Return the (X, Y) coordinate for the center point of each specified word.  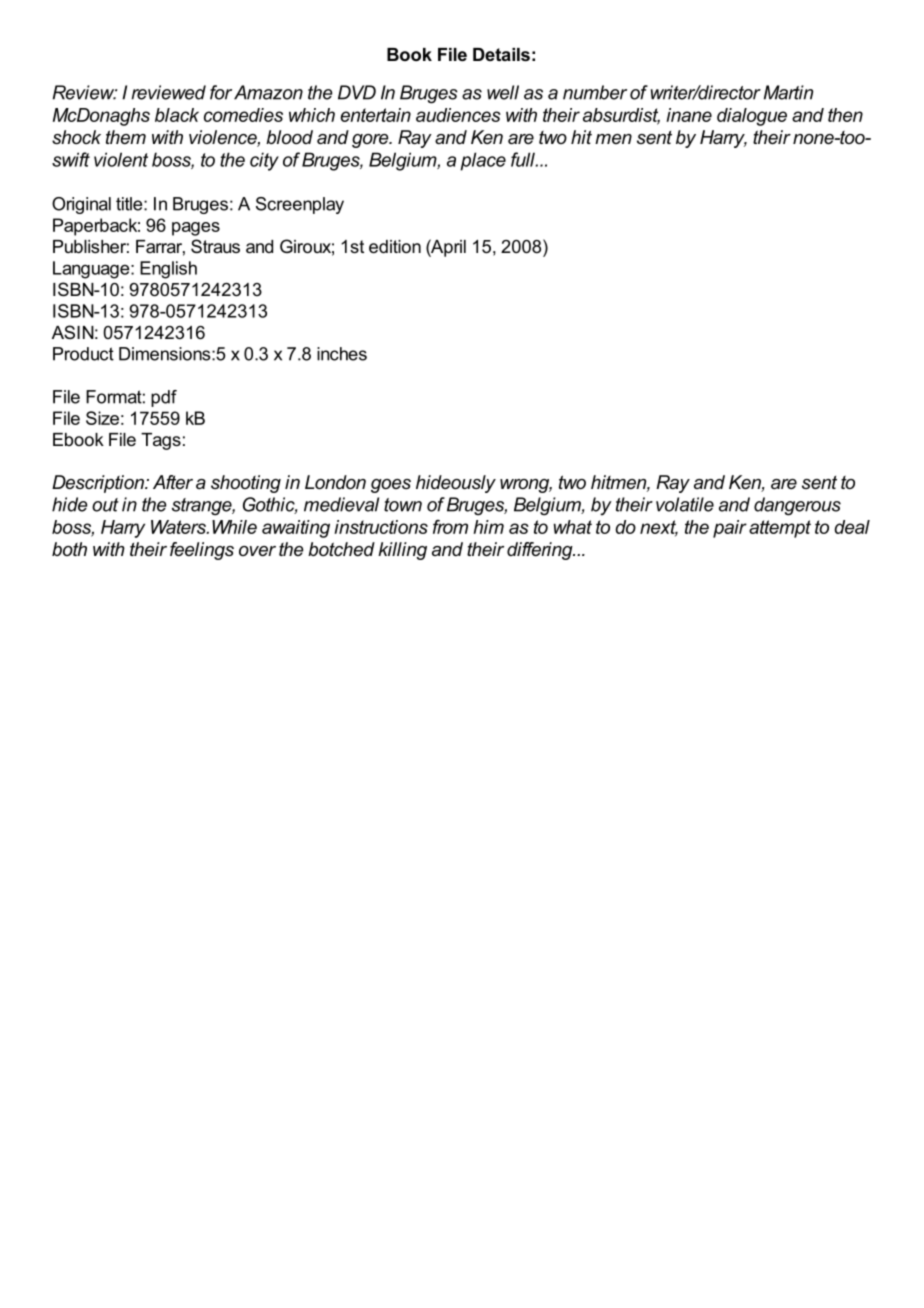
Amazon (268, 92)
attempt (780, 529)
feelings (202, 551)
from (450, 527)
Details (501, 54)
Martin (788, 92)
